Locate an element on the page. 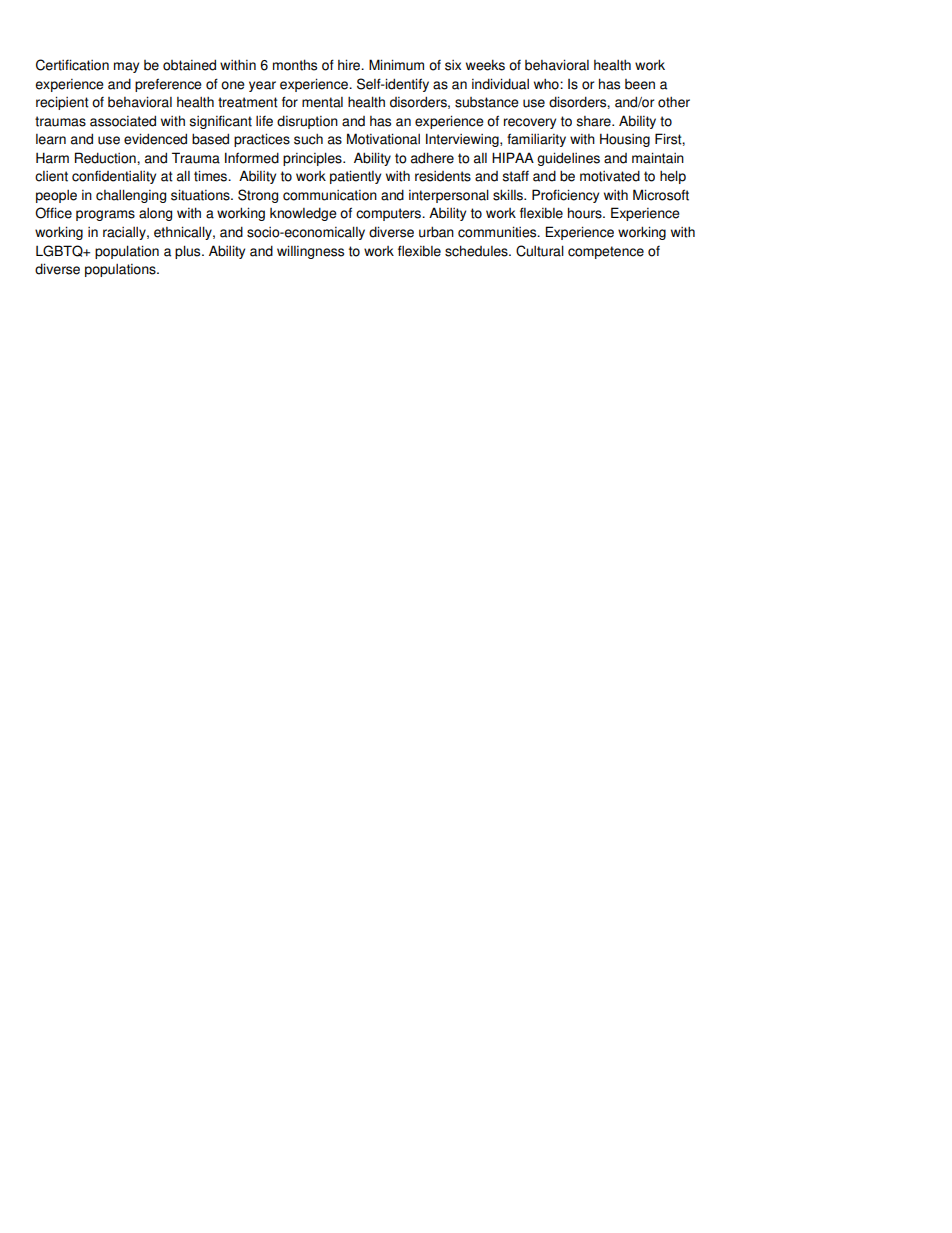  hire is located at coordinates (350, 65).
